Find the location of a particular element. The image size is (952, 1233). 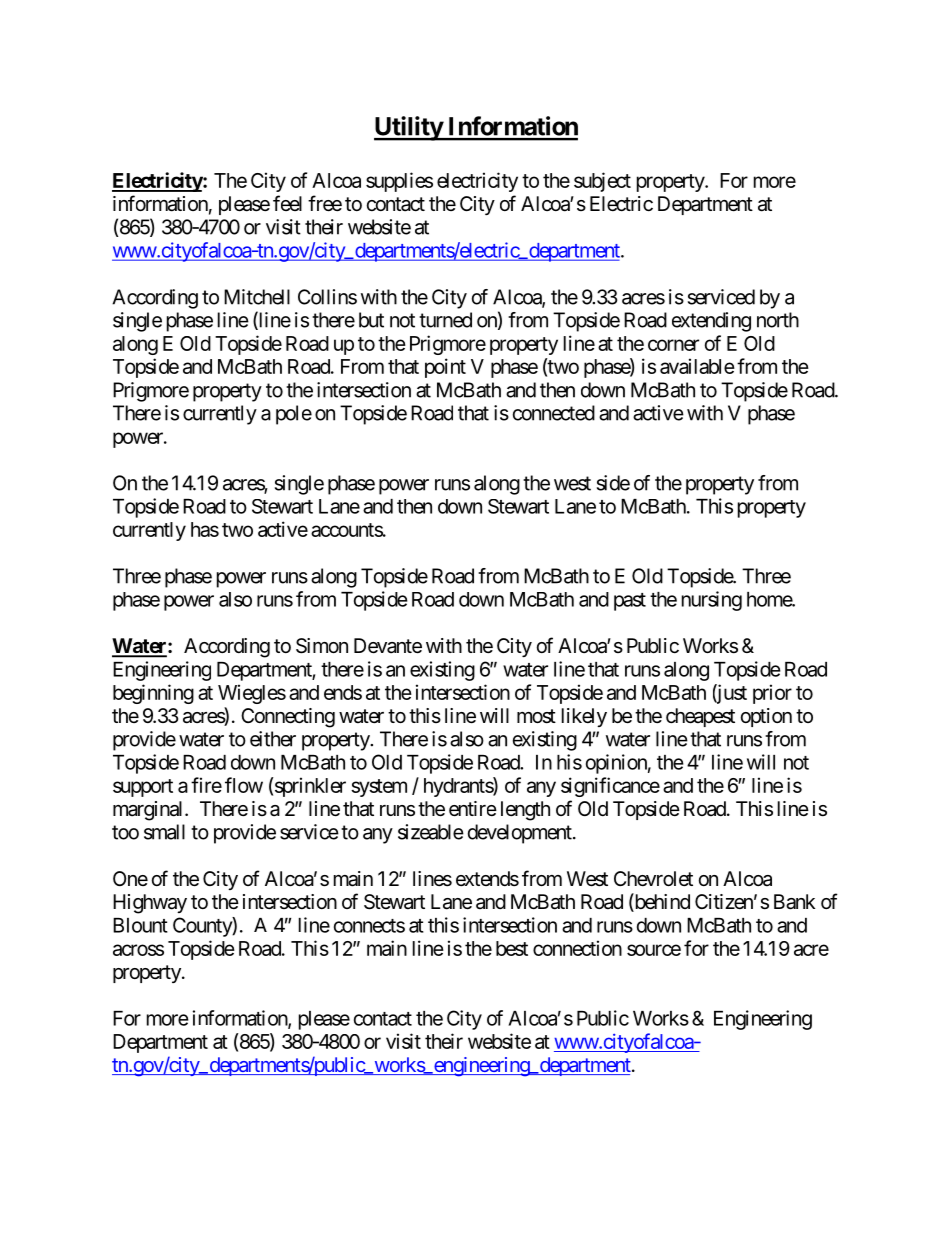

most is located at coordinates (536, 716).
